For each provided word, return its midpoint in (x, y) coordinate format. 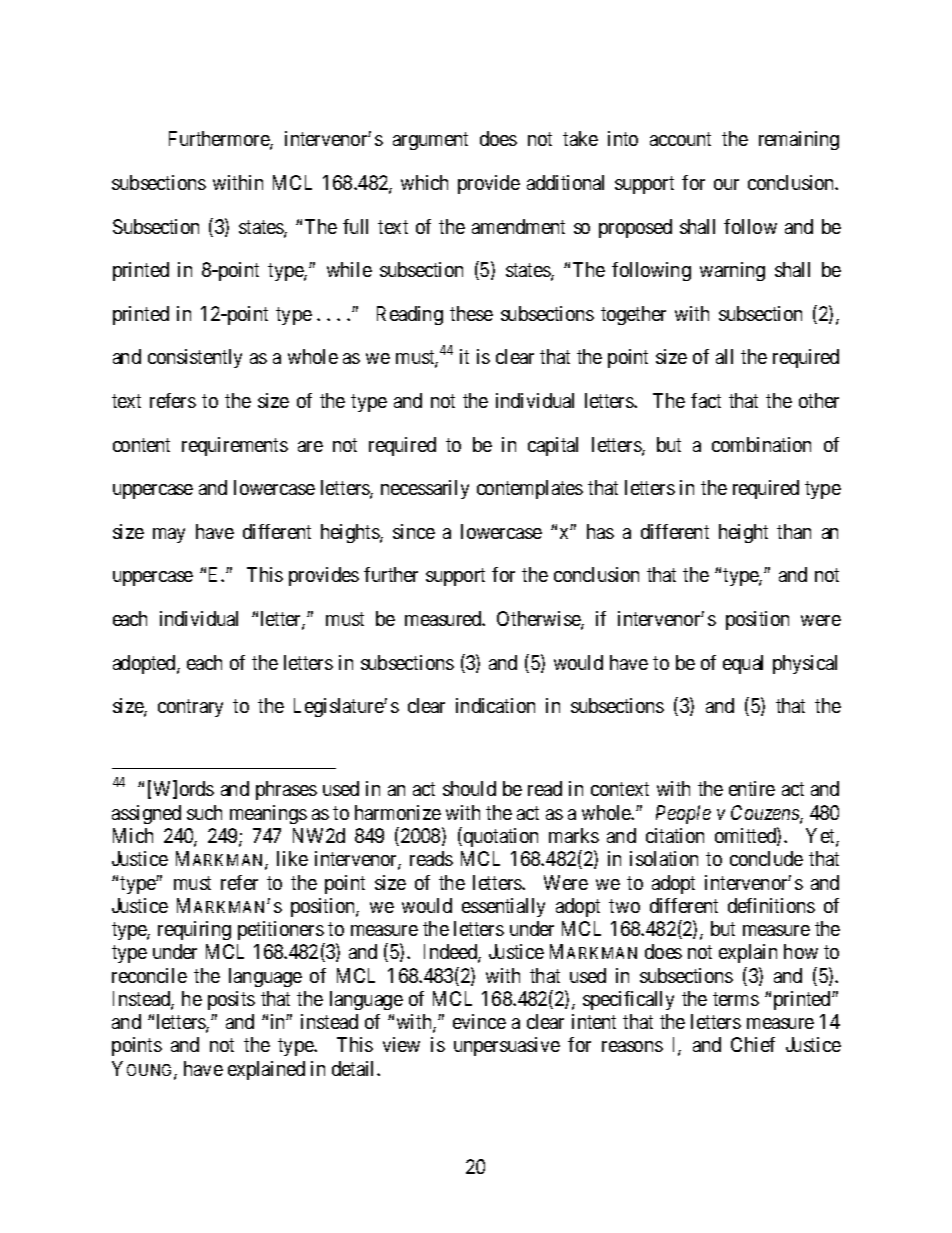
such (204, 812)
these (471, 313)
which (424, 182)
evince (479, 1021)
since (414, 531)
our (726, 184)
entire (752, 788)
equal (743, 664)
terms (736, 999)
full (355, 226)
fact (706, 400)
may (169, 535)
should (469, 788)
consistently (195, 358)
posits (231, 1000)
